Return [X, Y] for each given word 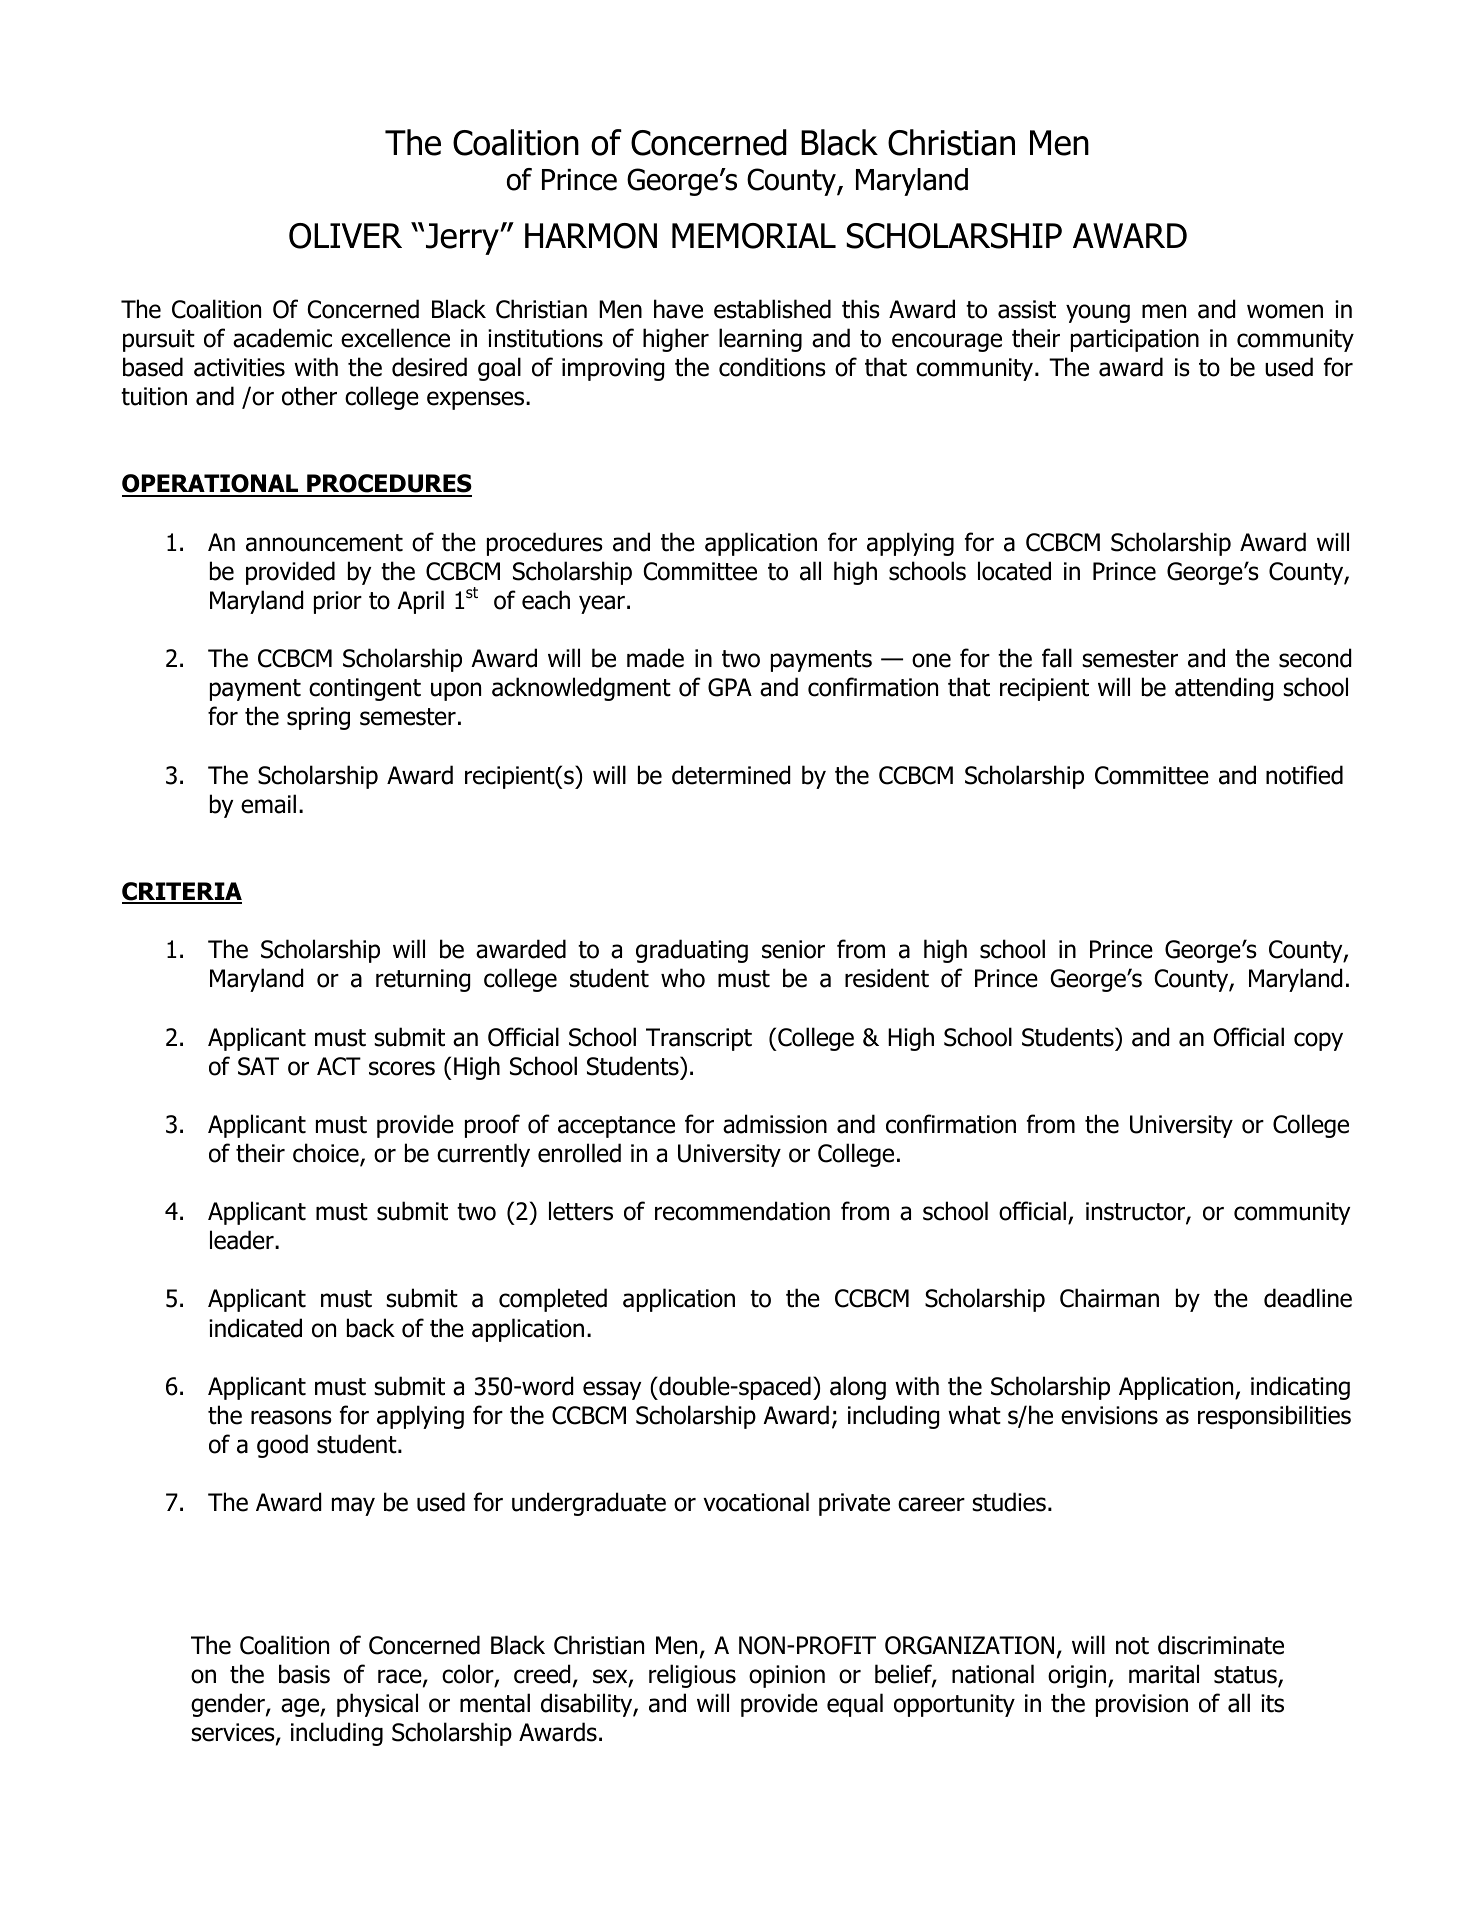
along [858, 1388]
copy [1318, 1041]
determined [731, 775]
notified [1304, 775]
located [1014, 571]
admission [775, 1124]
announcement [324, 543]
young [1098, 313]
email [268, 804]
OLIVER [345, 236]
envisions [1109, 1415]
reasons [291, 1417]
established [772, 309]
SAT [258, 1066]
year [602, 604]
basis [304, 1674]
